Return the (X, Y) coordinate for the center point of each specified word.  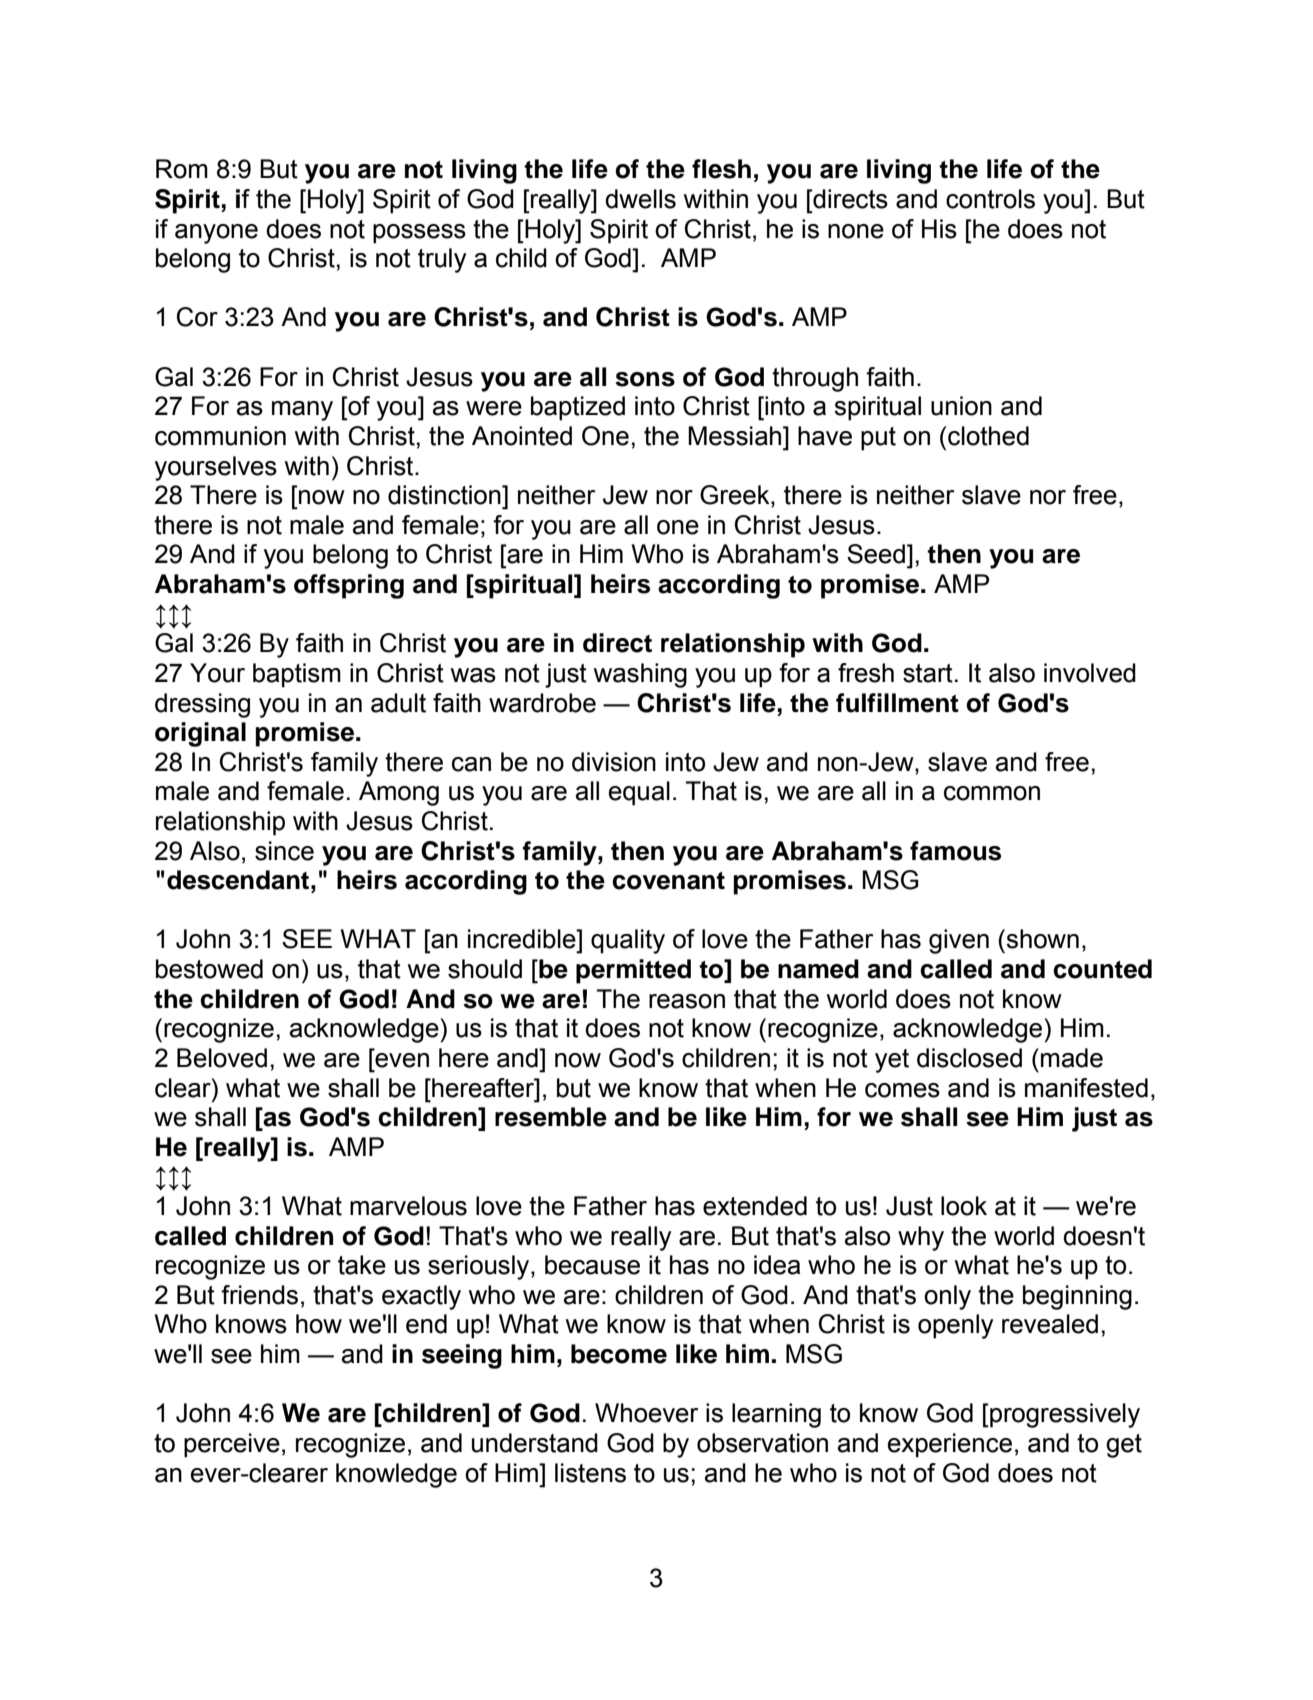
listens (590, 1473)
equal (639, 793)
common (992, 793)
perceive (232, 1445)
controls (990, 199)
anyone (216, 234)
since (284, 851)
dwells (640, 199)
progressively (1064, 1415)
